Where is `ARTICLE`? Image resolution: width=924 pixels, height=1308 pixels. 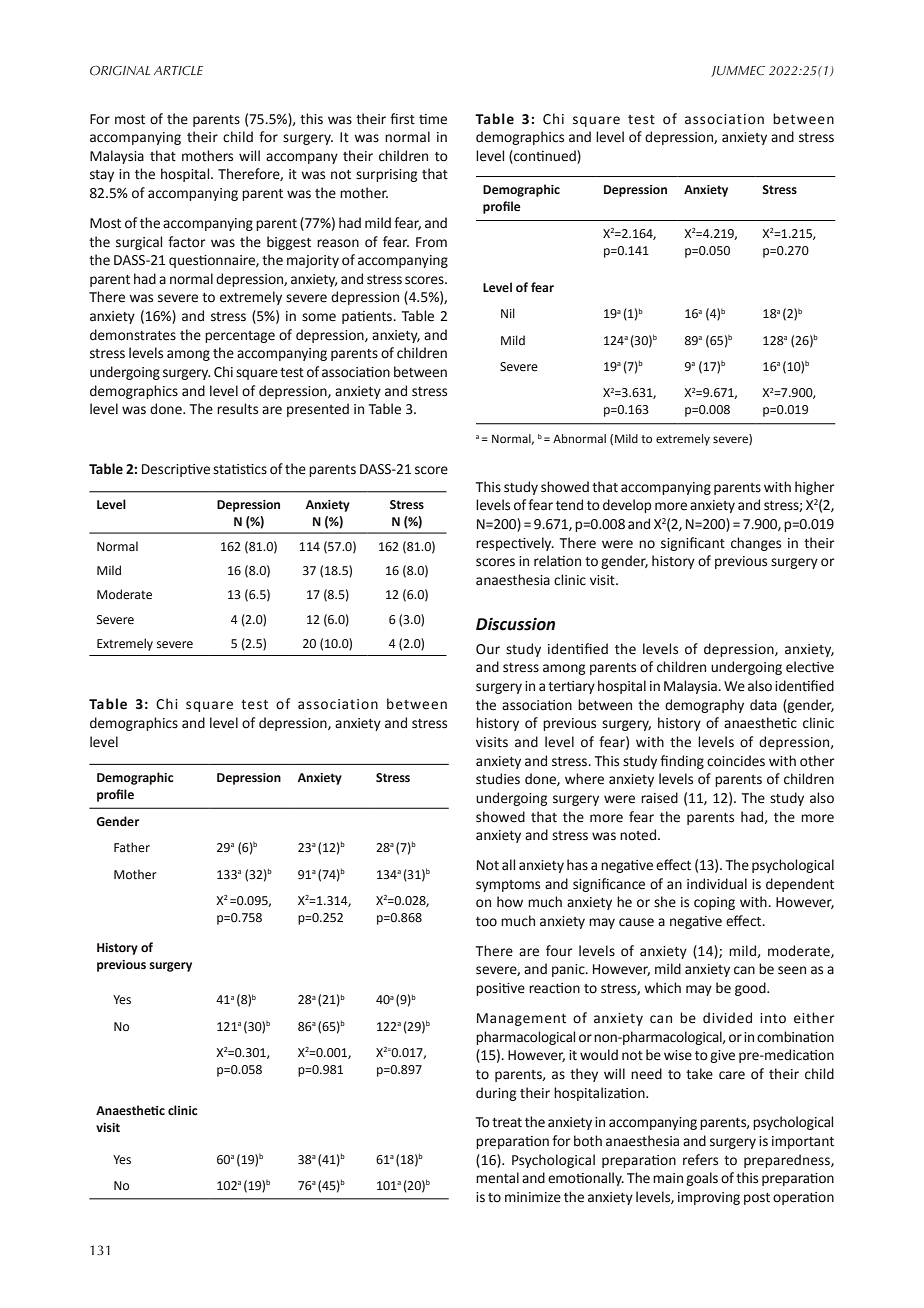 ARTICLE is located at coordinates (178, 70).
